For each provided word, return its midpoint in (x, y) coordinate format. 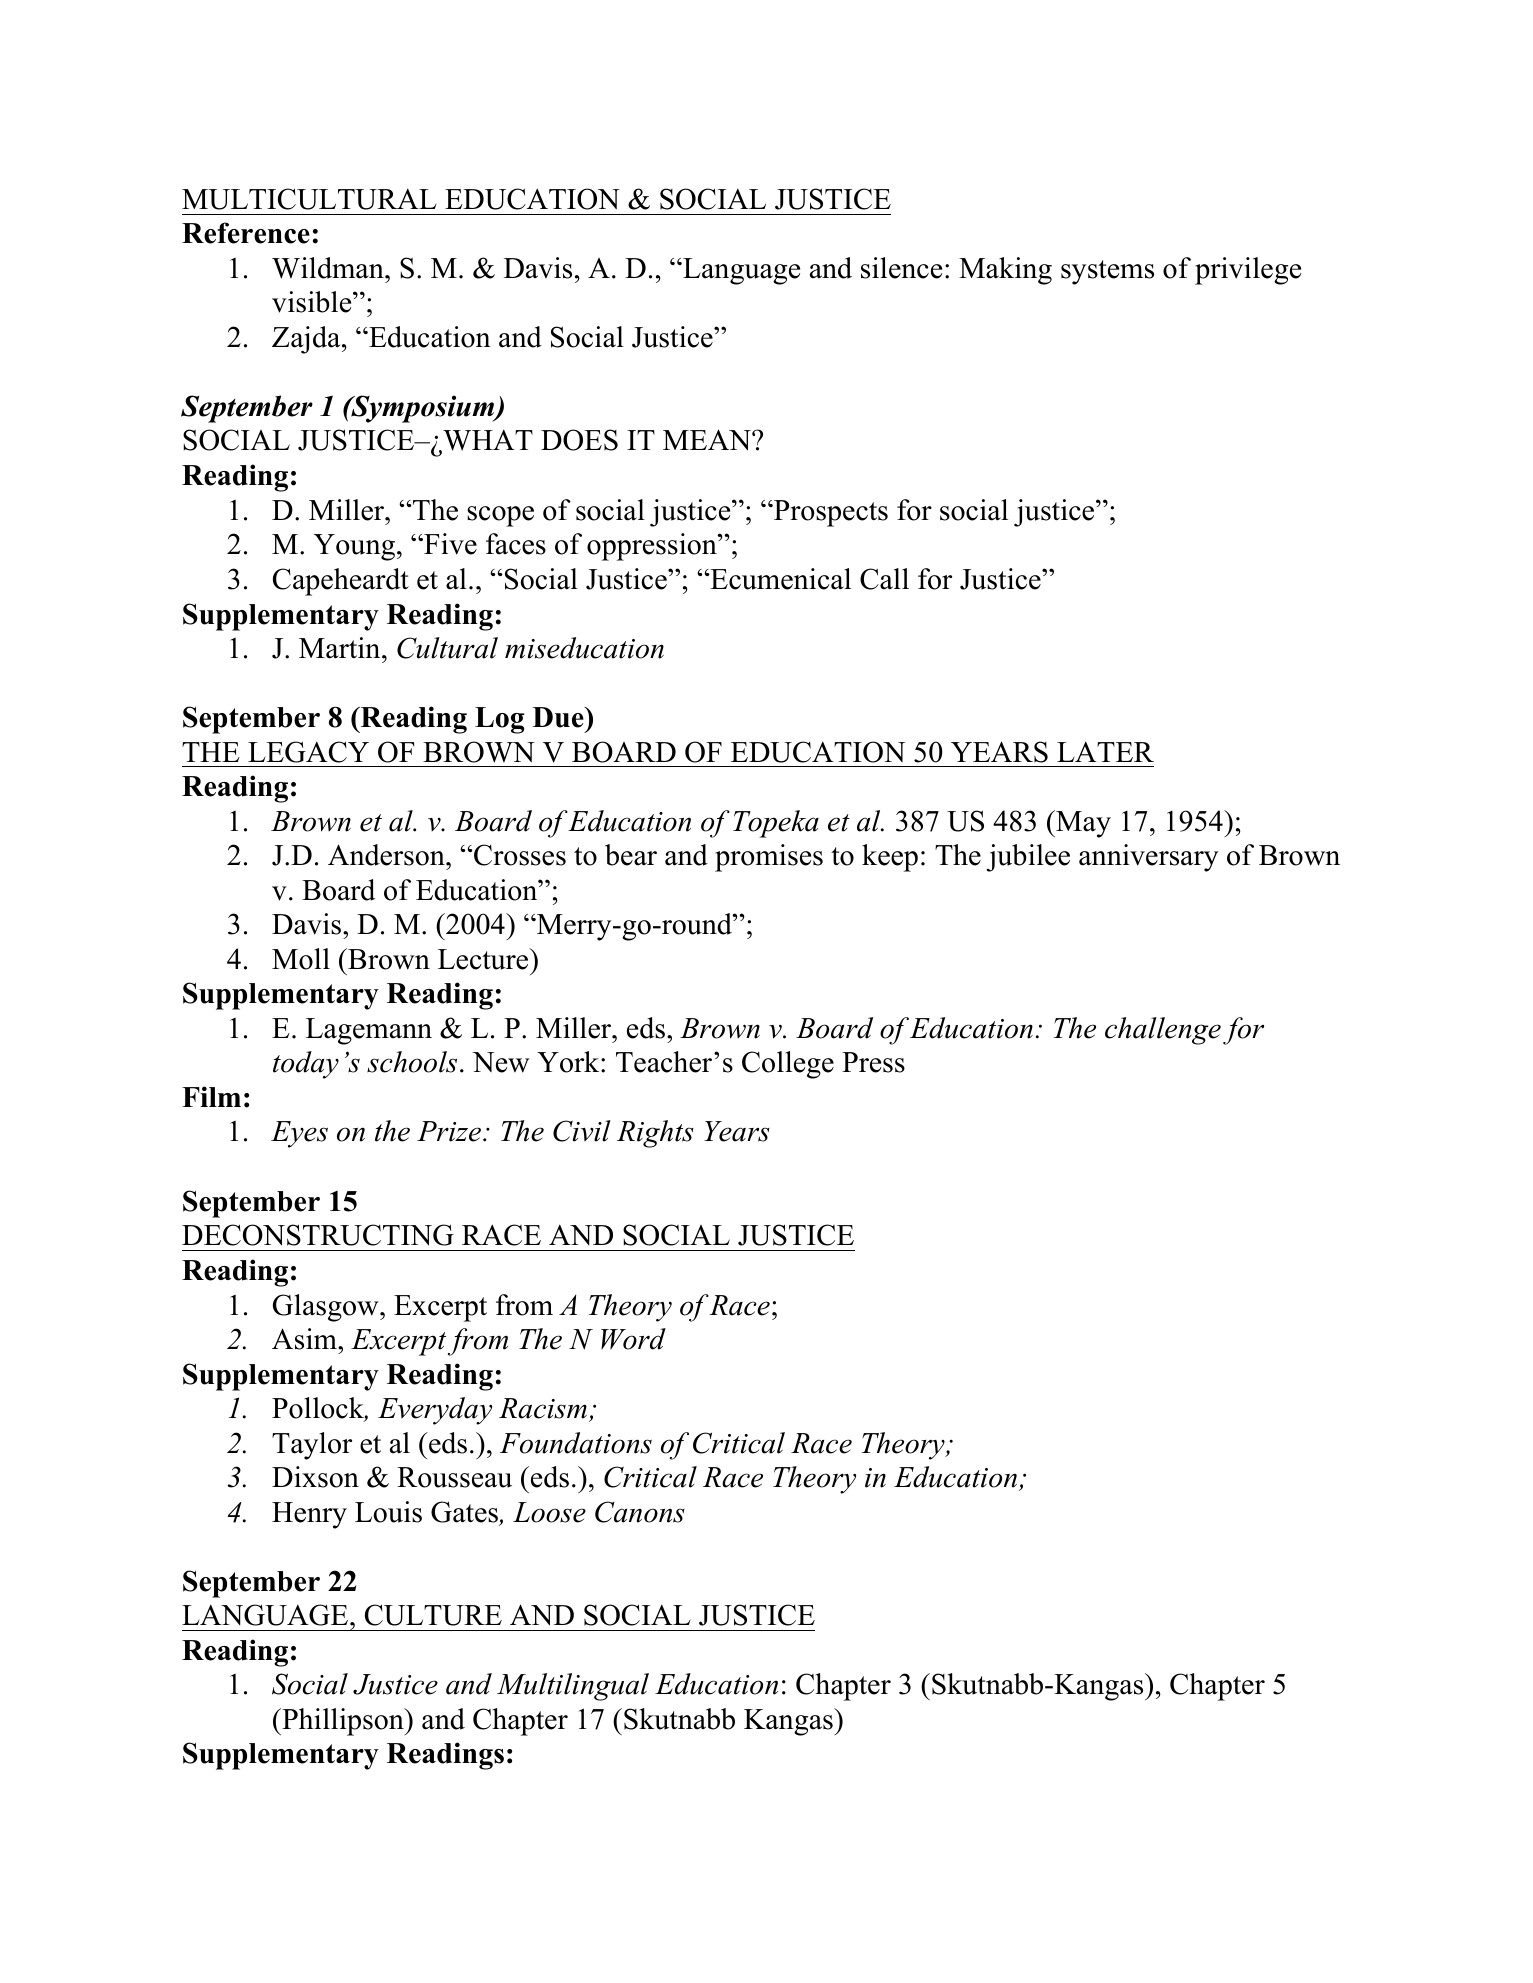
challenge (1163, 1031)
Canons (640, 1512)
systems (1107, 272)
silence (901, 268)
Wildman (329, 268)
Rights (655, 1134)
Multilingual (573, 1687)
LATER (1105, 751)
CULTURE (433, 1615)
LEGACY (308, 752)
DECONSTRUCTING (318, 1235)
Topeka (776, 824)
